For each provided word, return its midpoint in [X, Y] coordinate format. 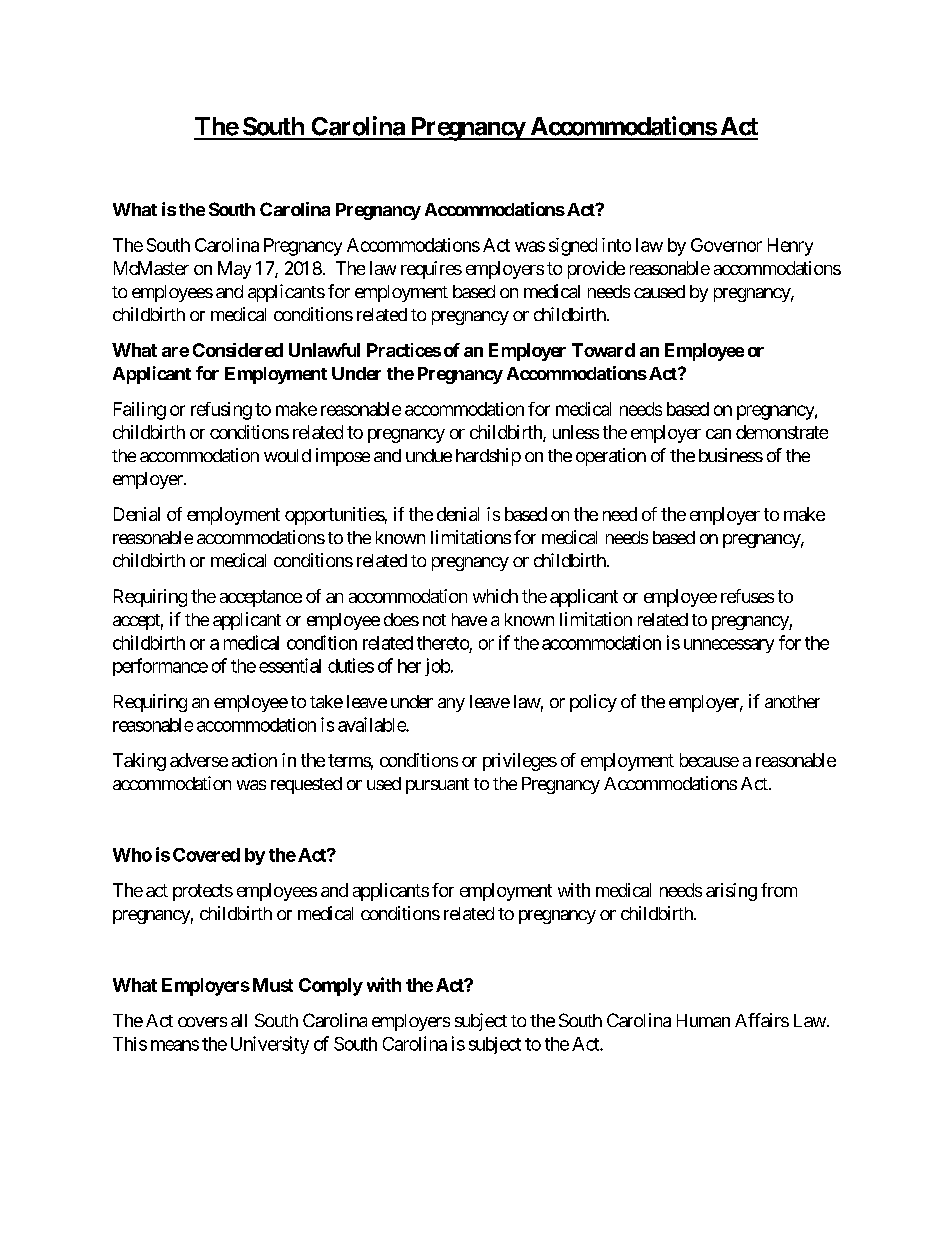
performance [160, 667]
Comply [331, 987]
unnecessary [729, 646]
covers [202, 1022]
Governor [726, 245]
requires [431, 270]
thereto [443, 643]
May [234, 270]
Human [703, 1020]
